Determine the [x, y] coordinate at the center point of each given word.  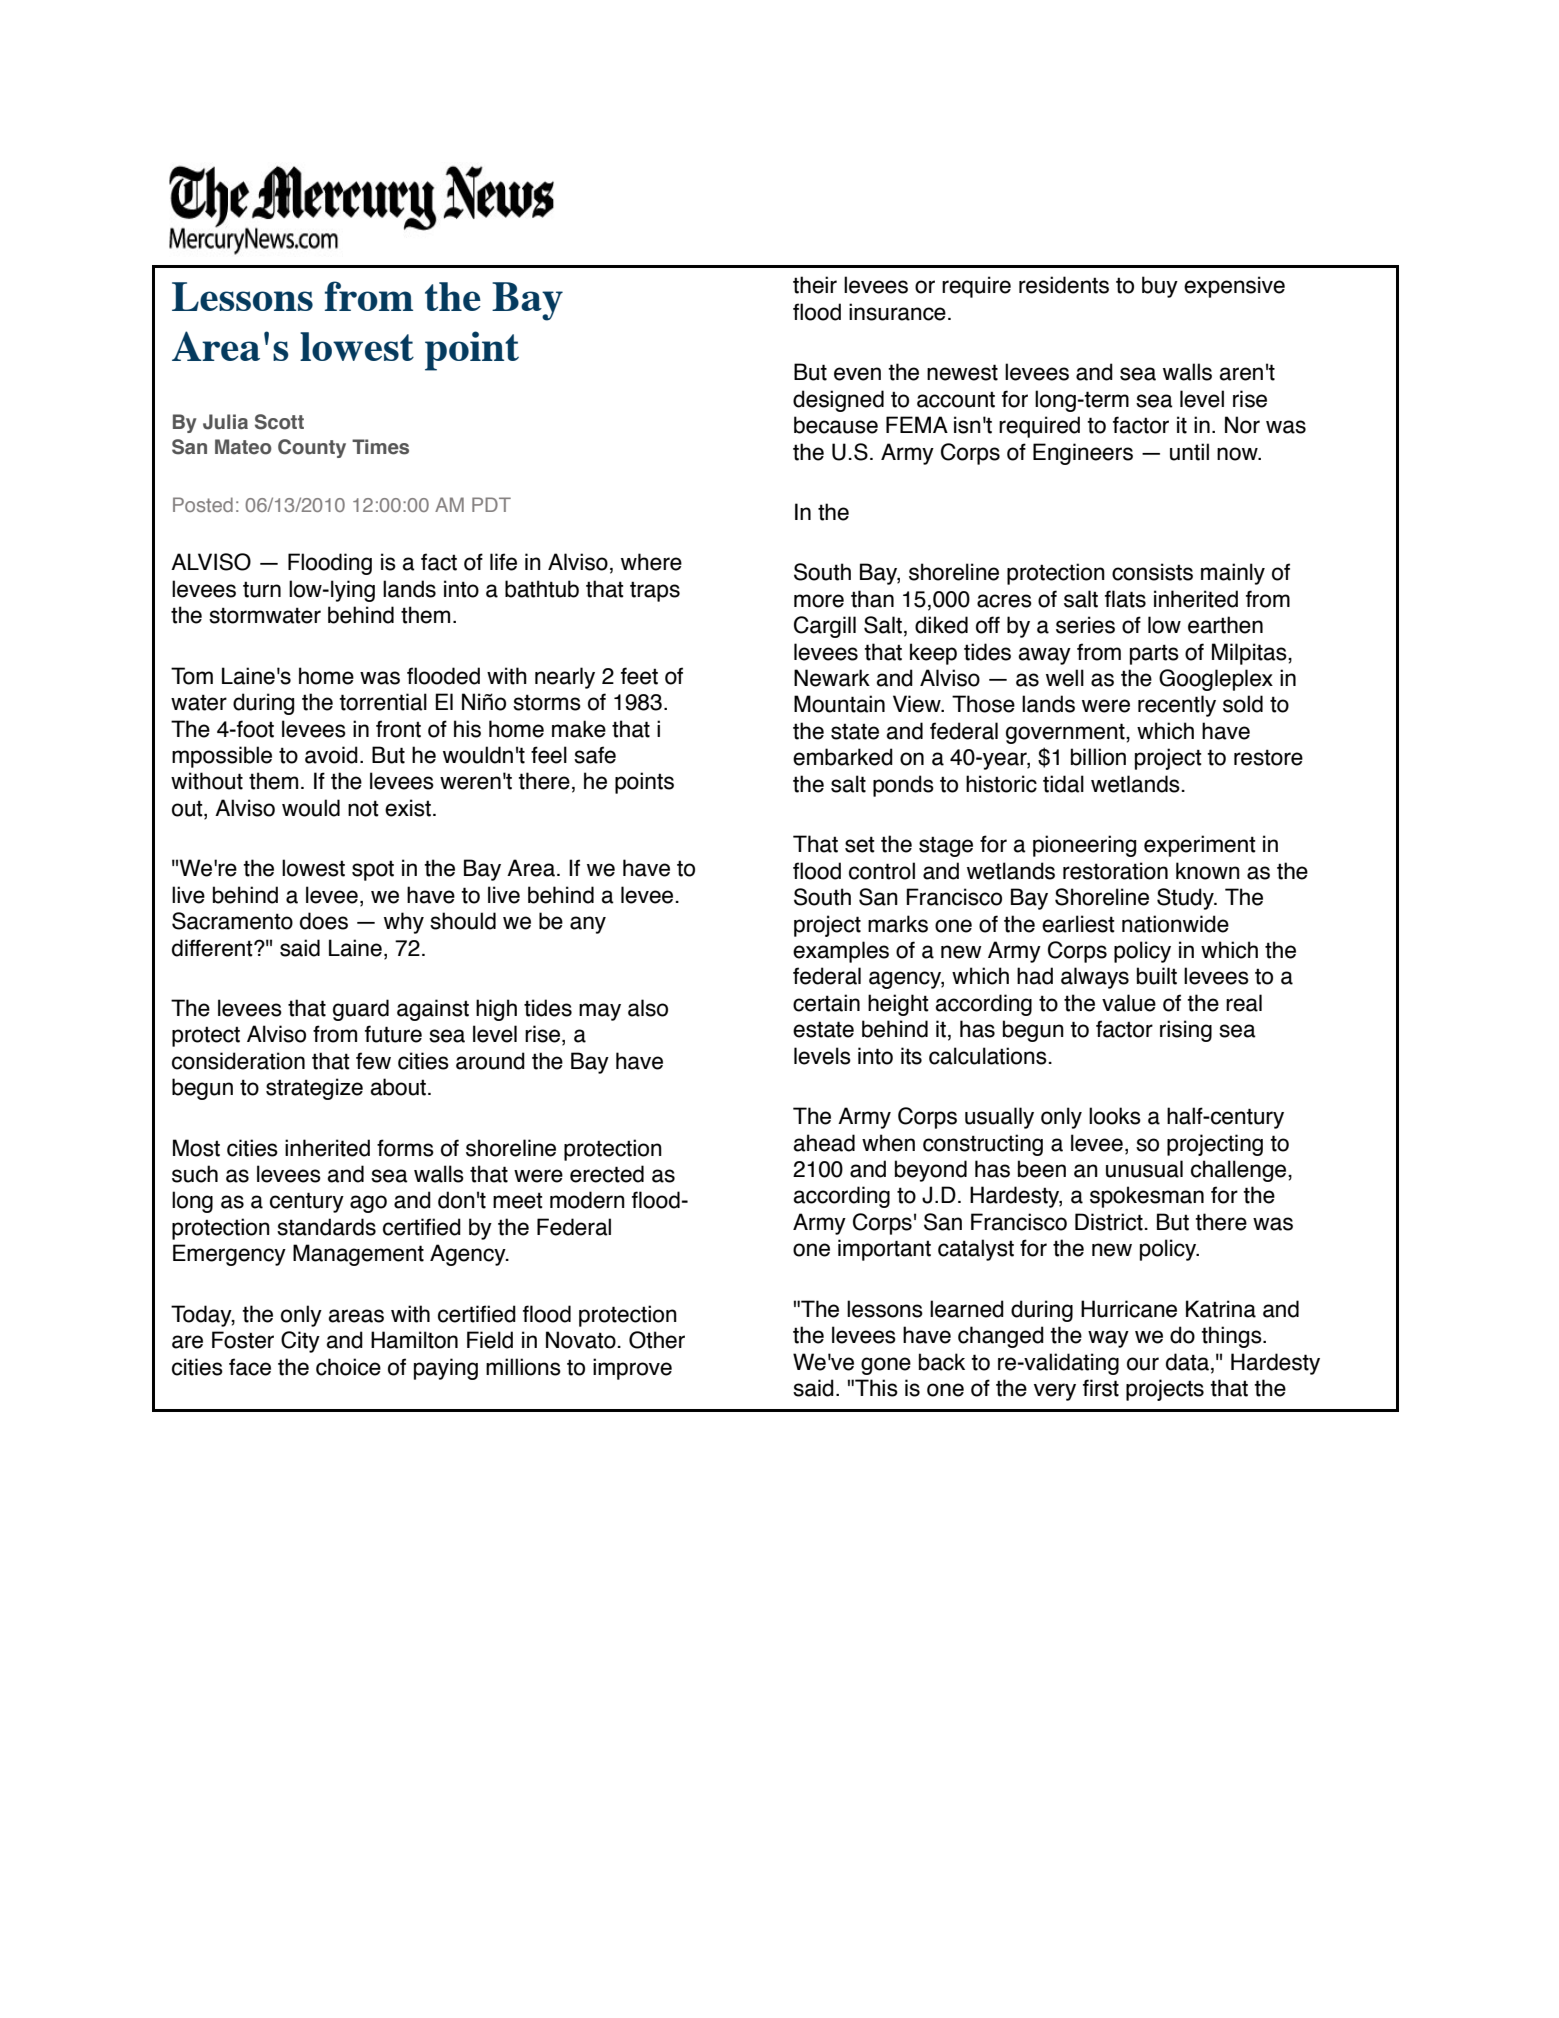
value [1129, 1003]
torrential [383, 702]
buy [1160, 287]
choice [348, 1367]
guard [361, 1010]
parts [1154, 654]
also [648, 1008]
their [815, 285]
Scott [279, 422]
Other [657, 1340]
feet [639, 676]
